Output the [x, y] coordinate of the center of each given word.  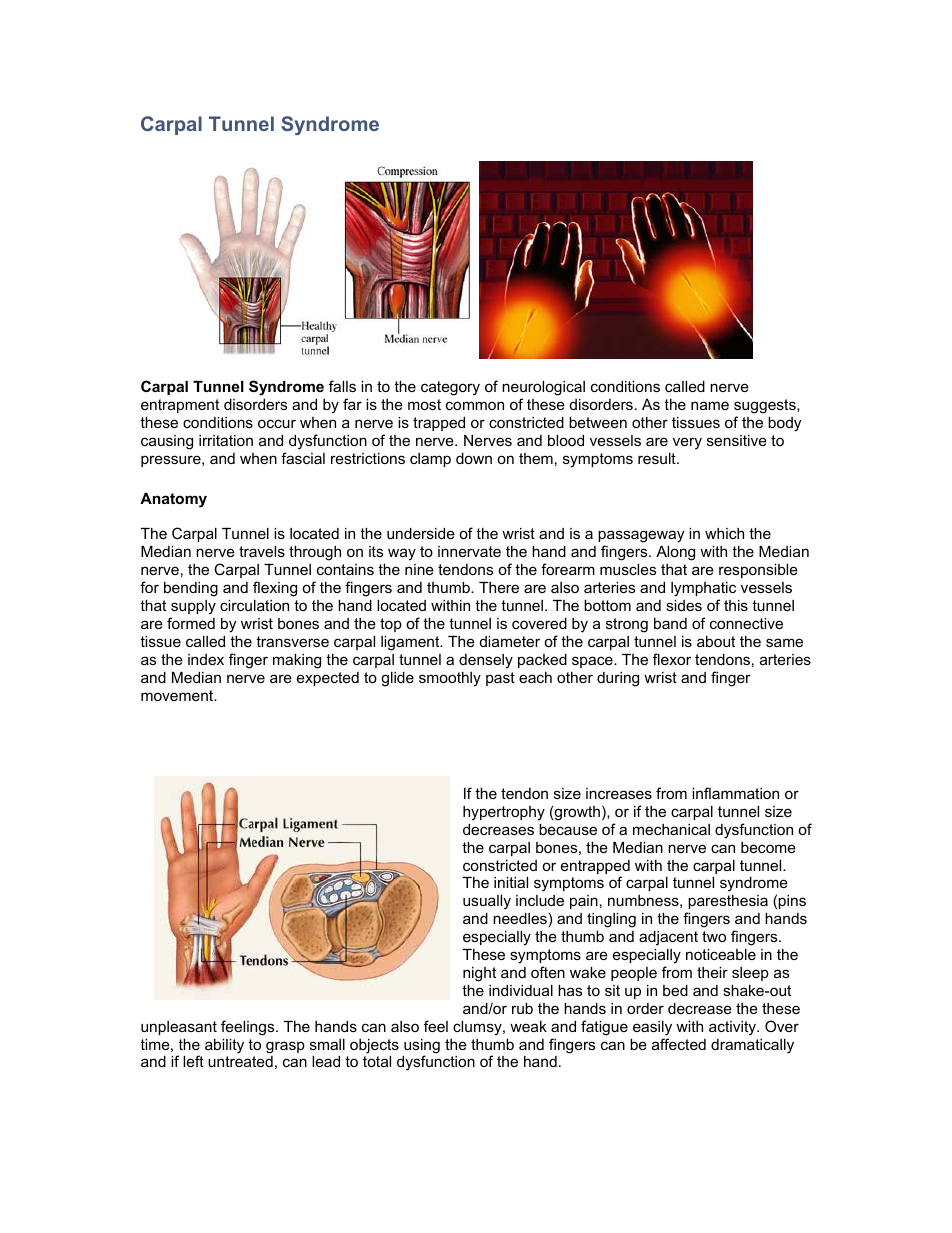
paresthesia [728, 902]
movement [178, 695]
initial [511, 882]
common [475, 405]
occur [277, 423]
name [710, 405]
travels [262, 551]
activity [734, 1028]
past [500, 679]
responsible [758, 571]
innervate [469, 551]
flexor [672, 659]
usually [487, 902]
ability [224, 1046]
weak [528, 1026]
